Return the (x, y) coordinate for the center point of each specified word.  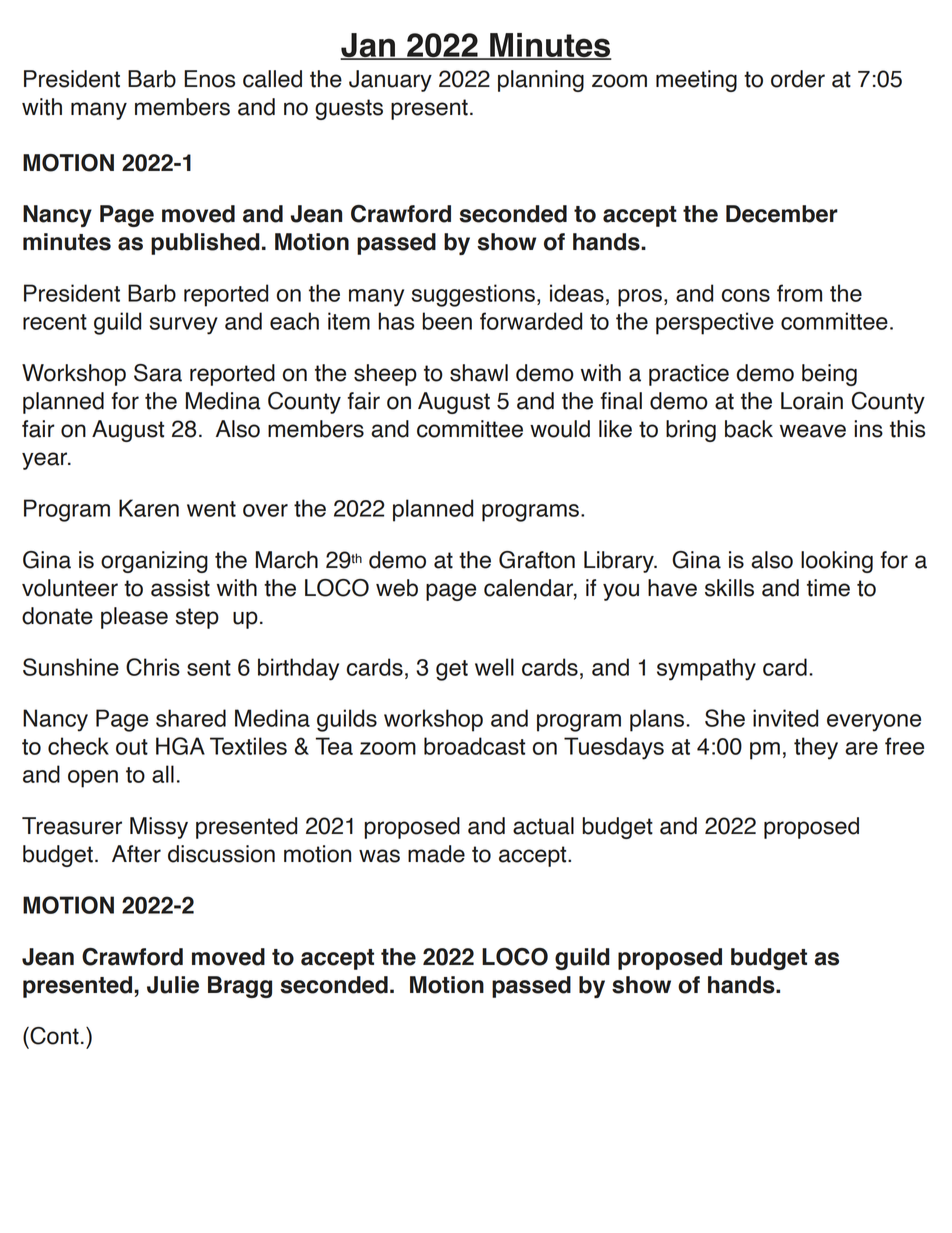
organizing (154, 562)
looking (837, 562)
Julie (173, 985)
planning (541, 81)
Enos (209, 79)
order (798, 79)
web (397, 588)
